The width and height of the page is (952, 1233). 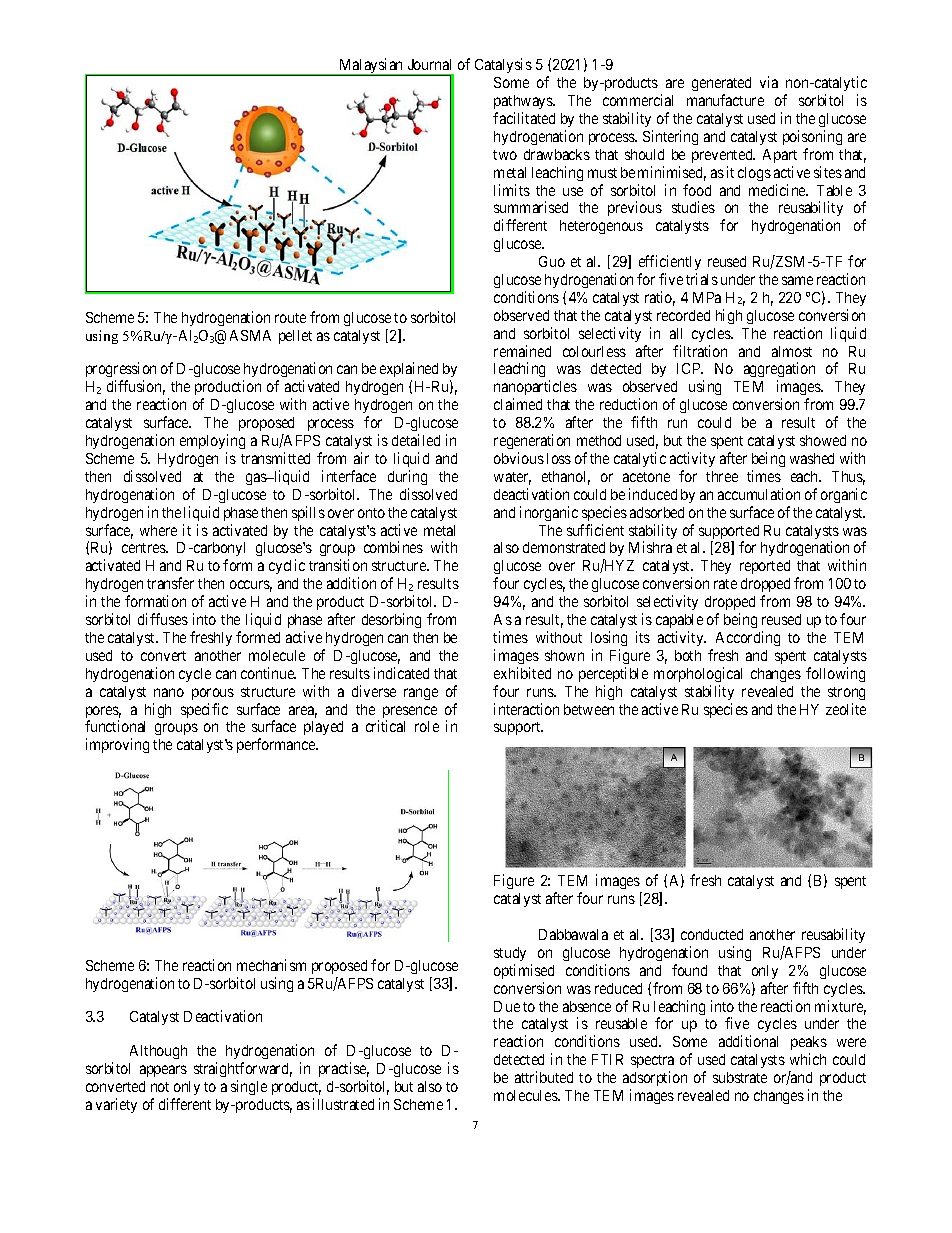 What do you see at coordinates (212, 441) in the page?
I see `employing` at bounding box center [212, 441].
